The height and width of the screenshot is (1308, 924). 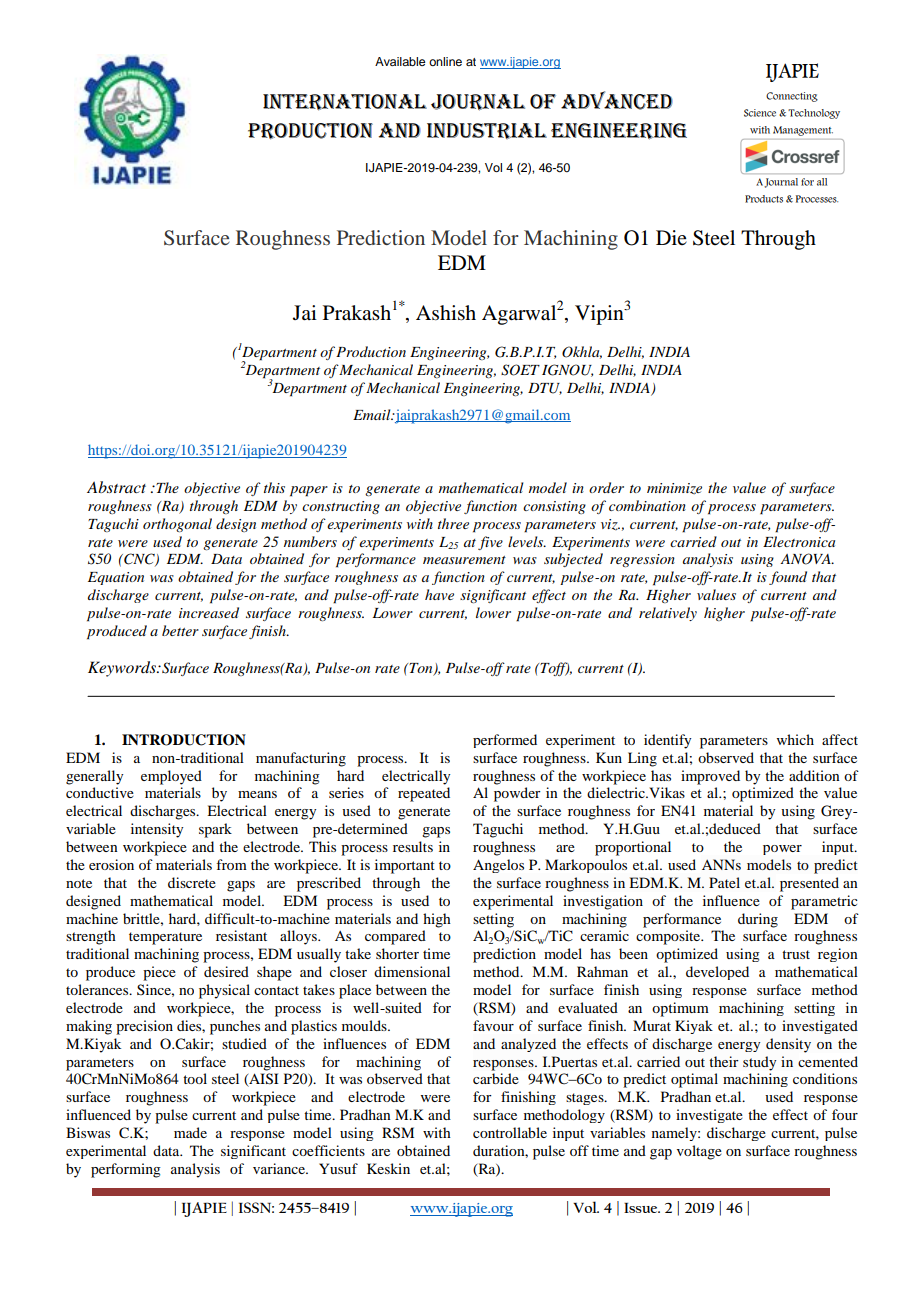 I want to click on power, so click(x=782, y=850).
